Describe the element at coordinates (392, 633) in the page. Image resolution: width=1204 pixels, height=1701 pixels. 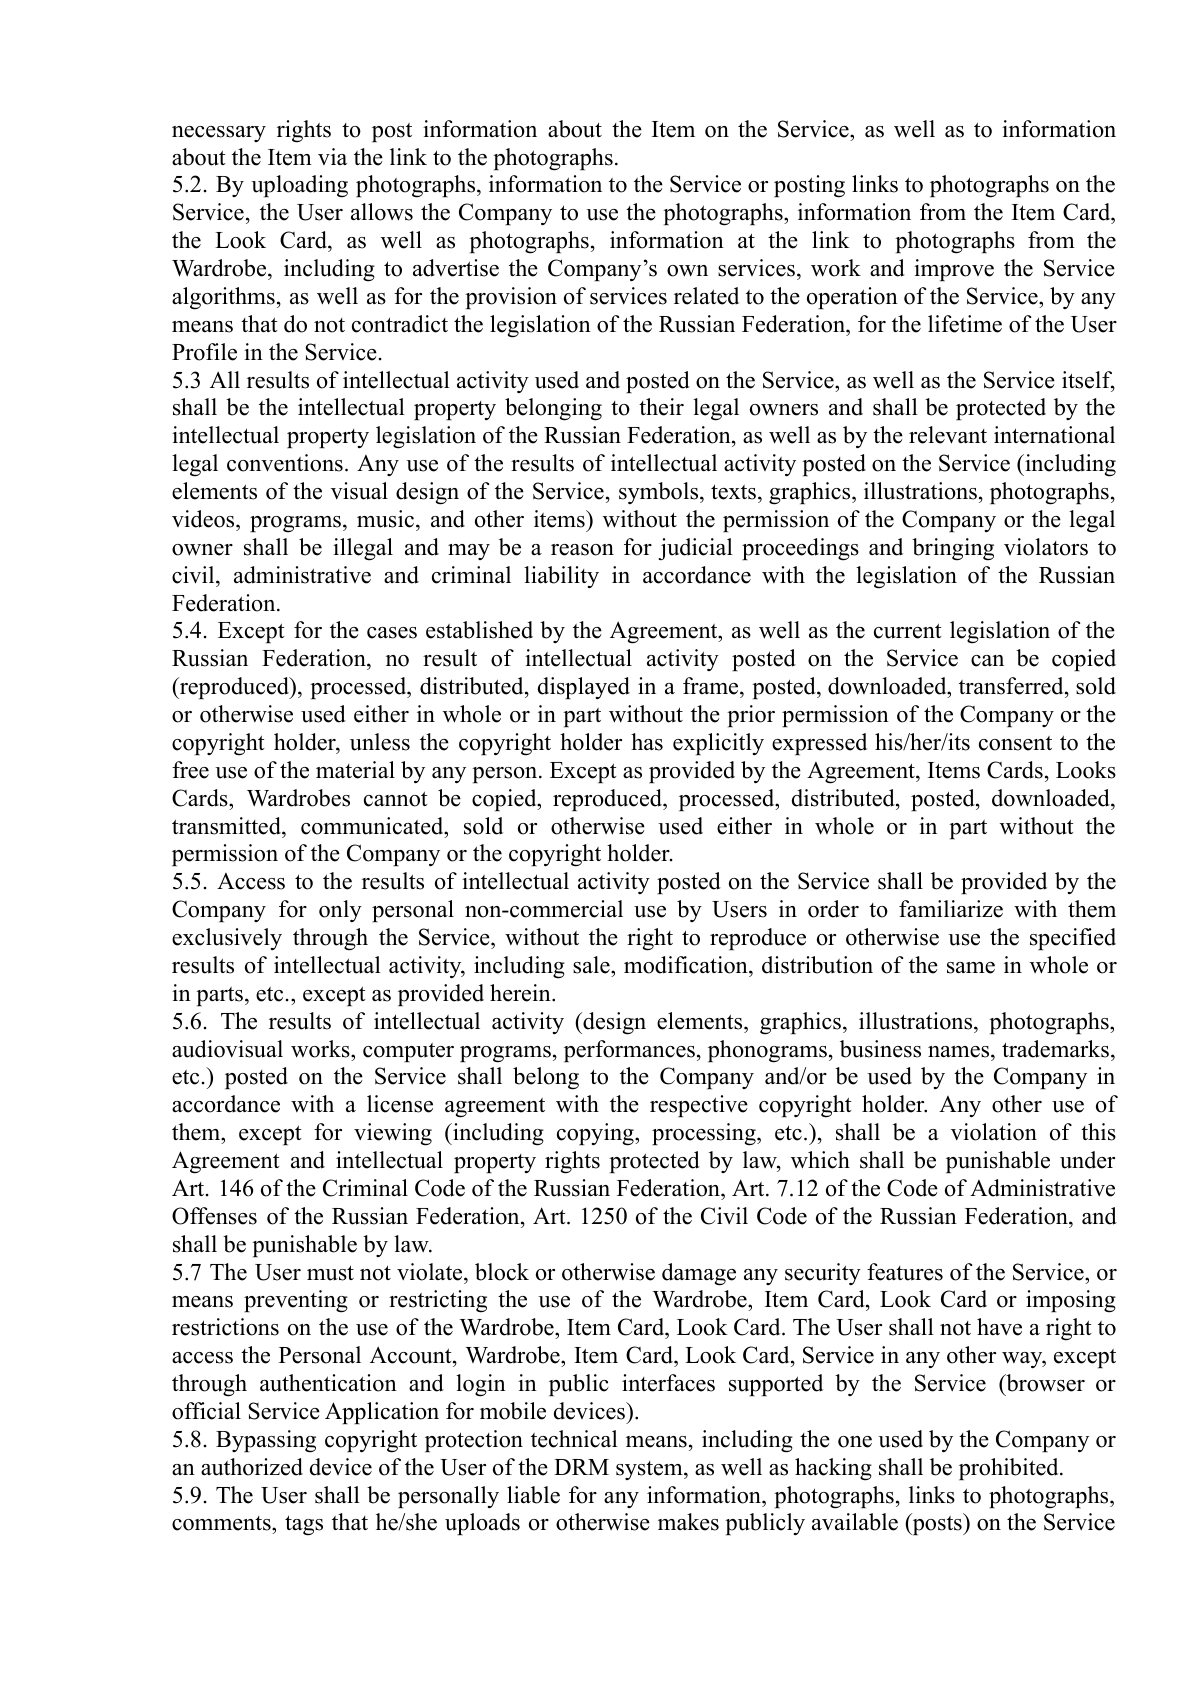
I see `cases` at that location.
